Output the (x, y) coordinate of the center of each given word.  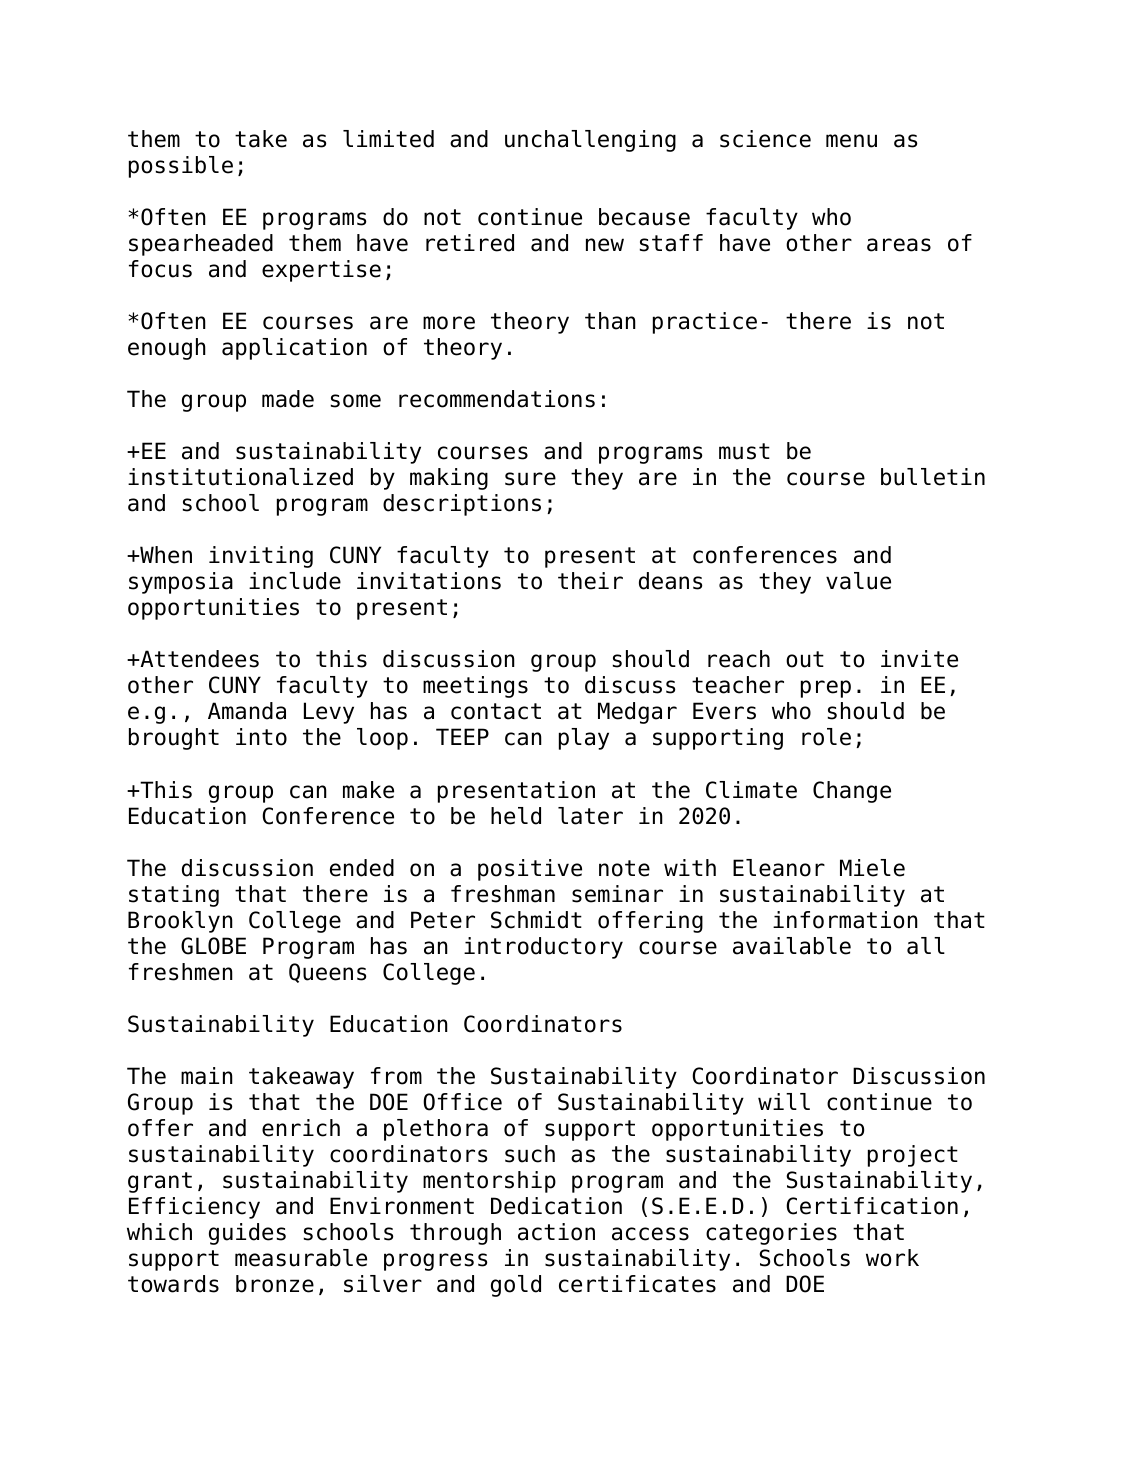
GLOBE (213, 946)
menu (851, 141)
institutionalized (240, 477)
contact (496, 711)
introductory (543, 948)
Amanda (247, 711)
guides (247, 1234)
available (792, 946)
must (744, 451)
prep (826, 689)
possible (181, 167)
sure (530, 479)
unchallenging (590, 141)
